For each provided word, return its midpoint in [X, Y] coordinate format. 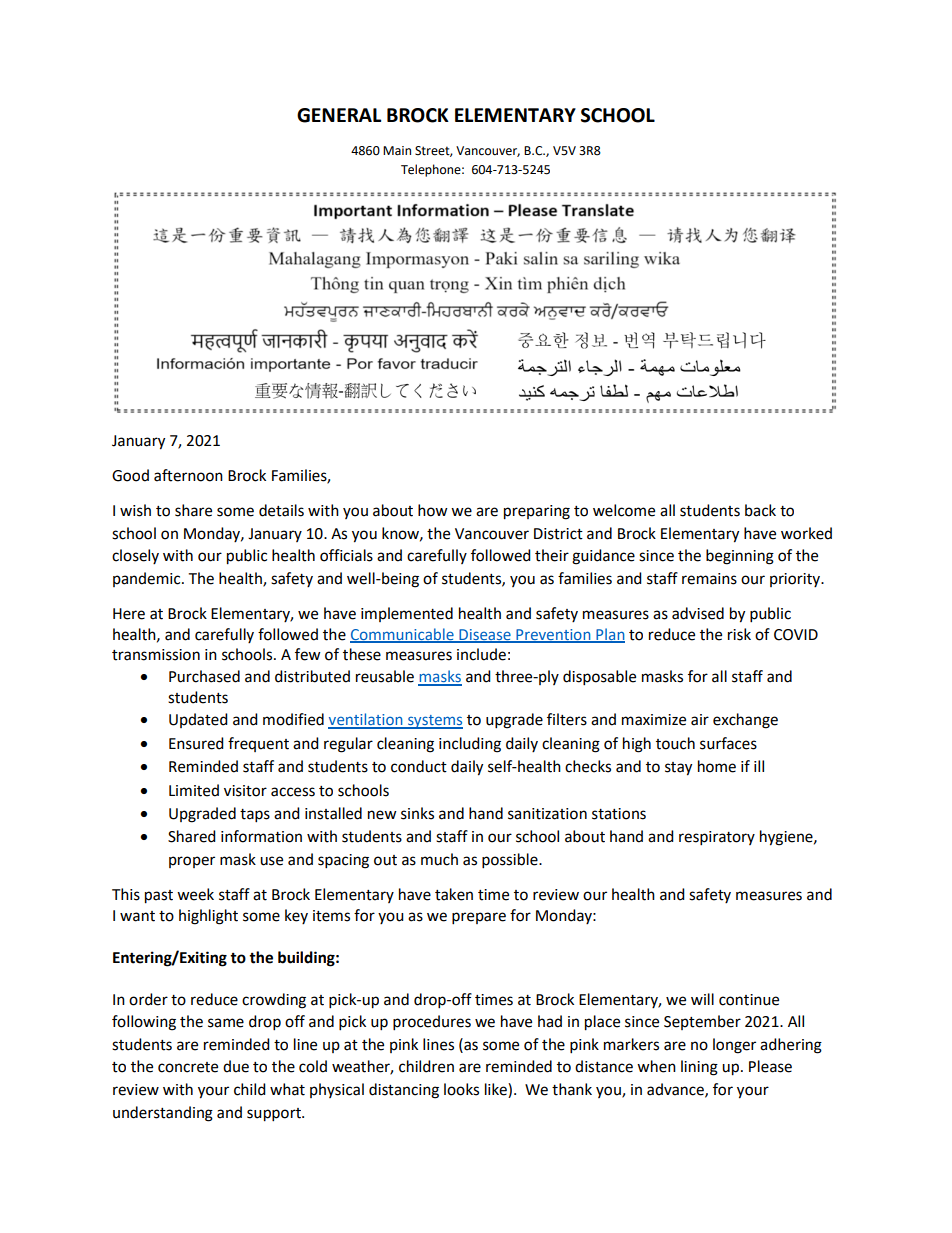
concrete [188, 1067]
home [717, 766]
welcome [624, 510]
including [470, 745]
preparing [537, 512]
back [760, 510]
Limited [194, 790]
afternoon [188, 475]
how [433, 510]
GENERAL [339, 115]
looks [461, 1089]
